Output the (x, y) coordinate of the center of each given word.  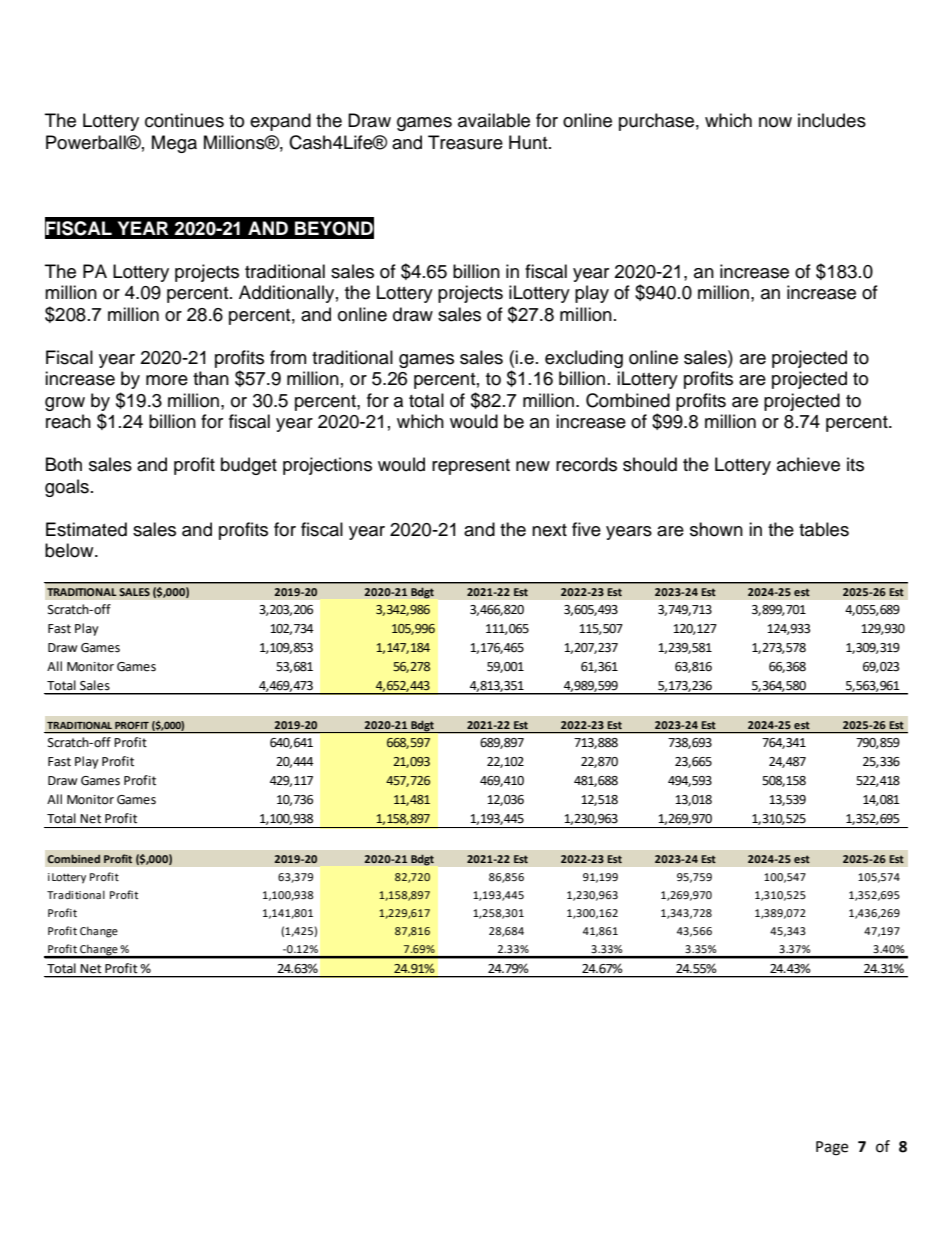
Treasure (465, 142)
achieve (808, 464)
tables (824, 529)
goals (67, 488)
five (586, 529)
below (70, 550)
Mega (174, 144)
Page (832, 1148)
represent (471, 467)
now (775, 122)
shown (716, 529)
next (549, 530)
